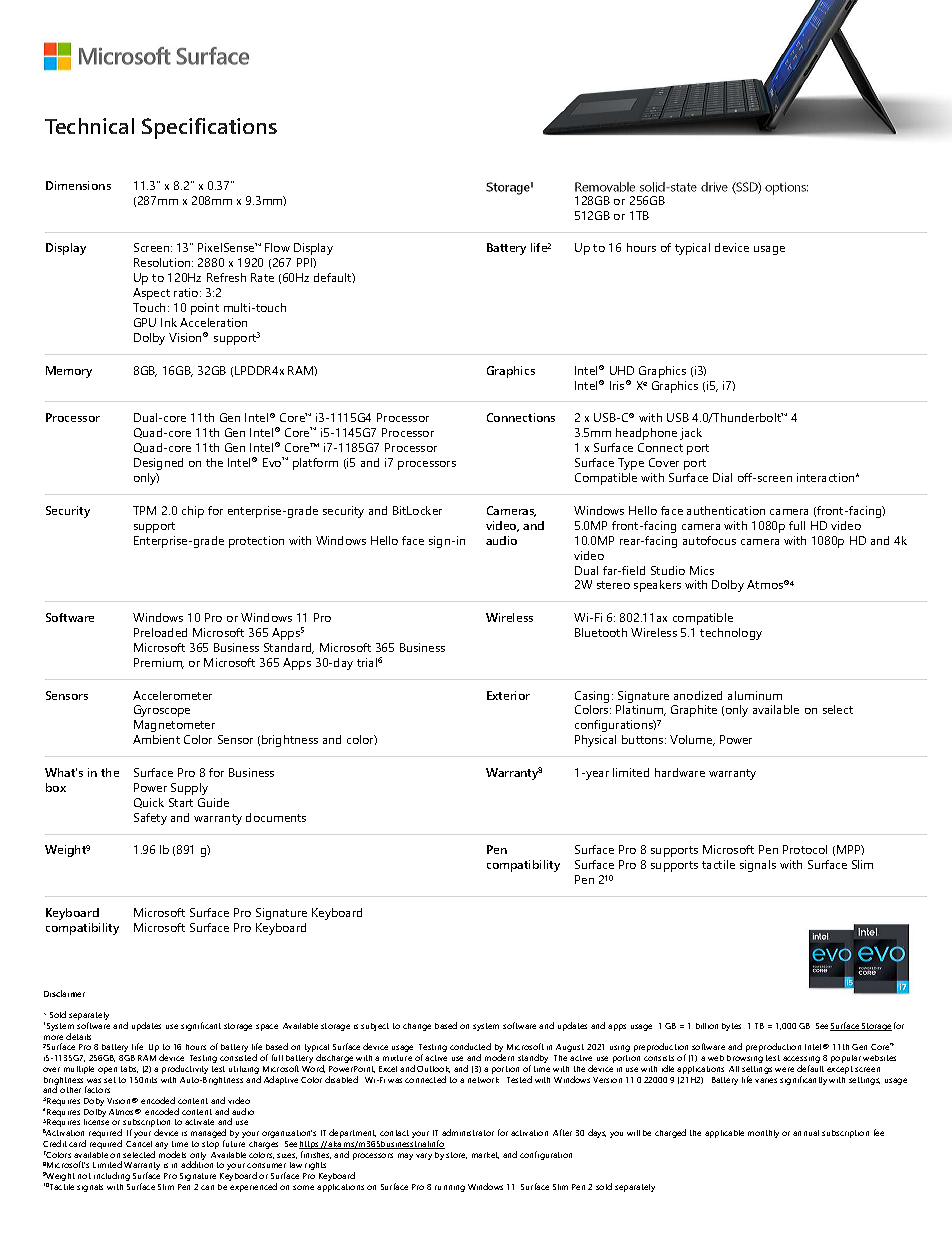 The image size is (952, 1233). What do you see at coordinates (731, 634) in the image?
I see `technology` at bounding box center [731, 634].
